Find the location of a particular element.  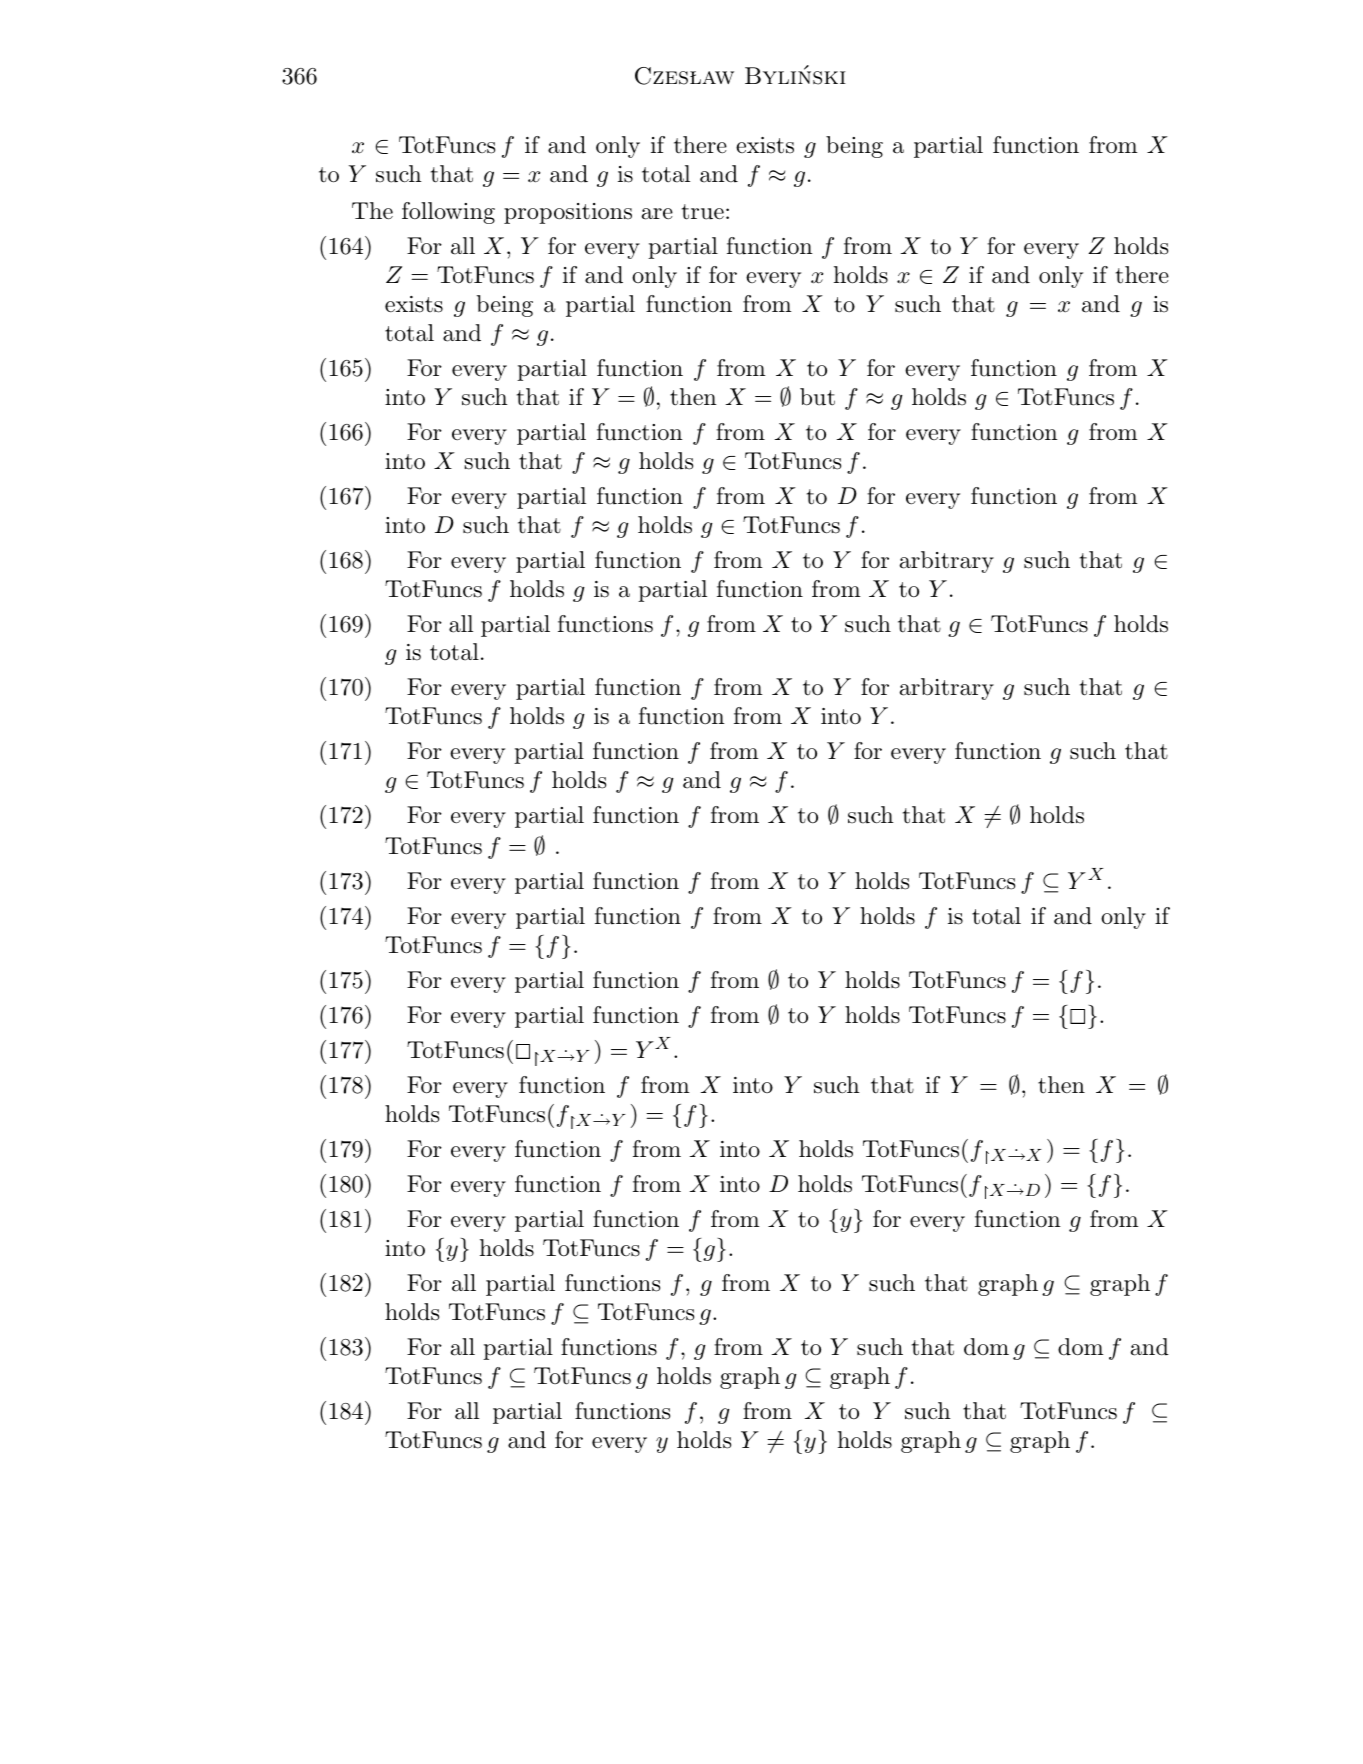

true is located at coordinates (703, 212).
